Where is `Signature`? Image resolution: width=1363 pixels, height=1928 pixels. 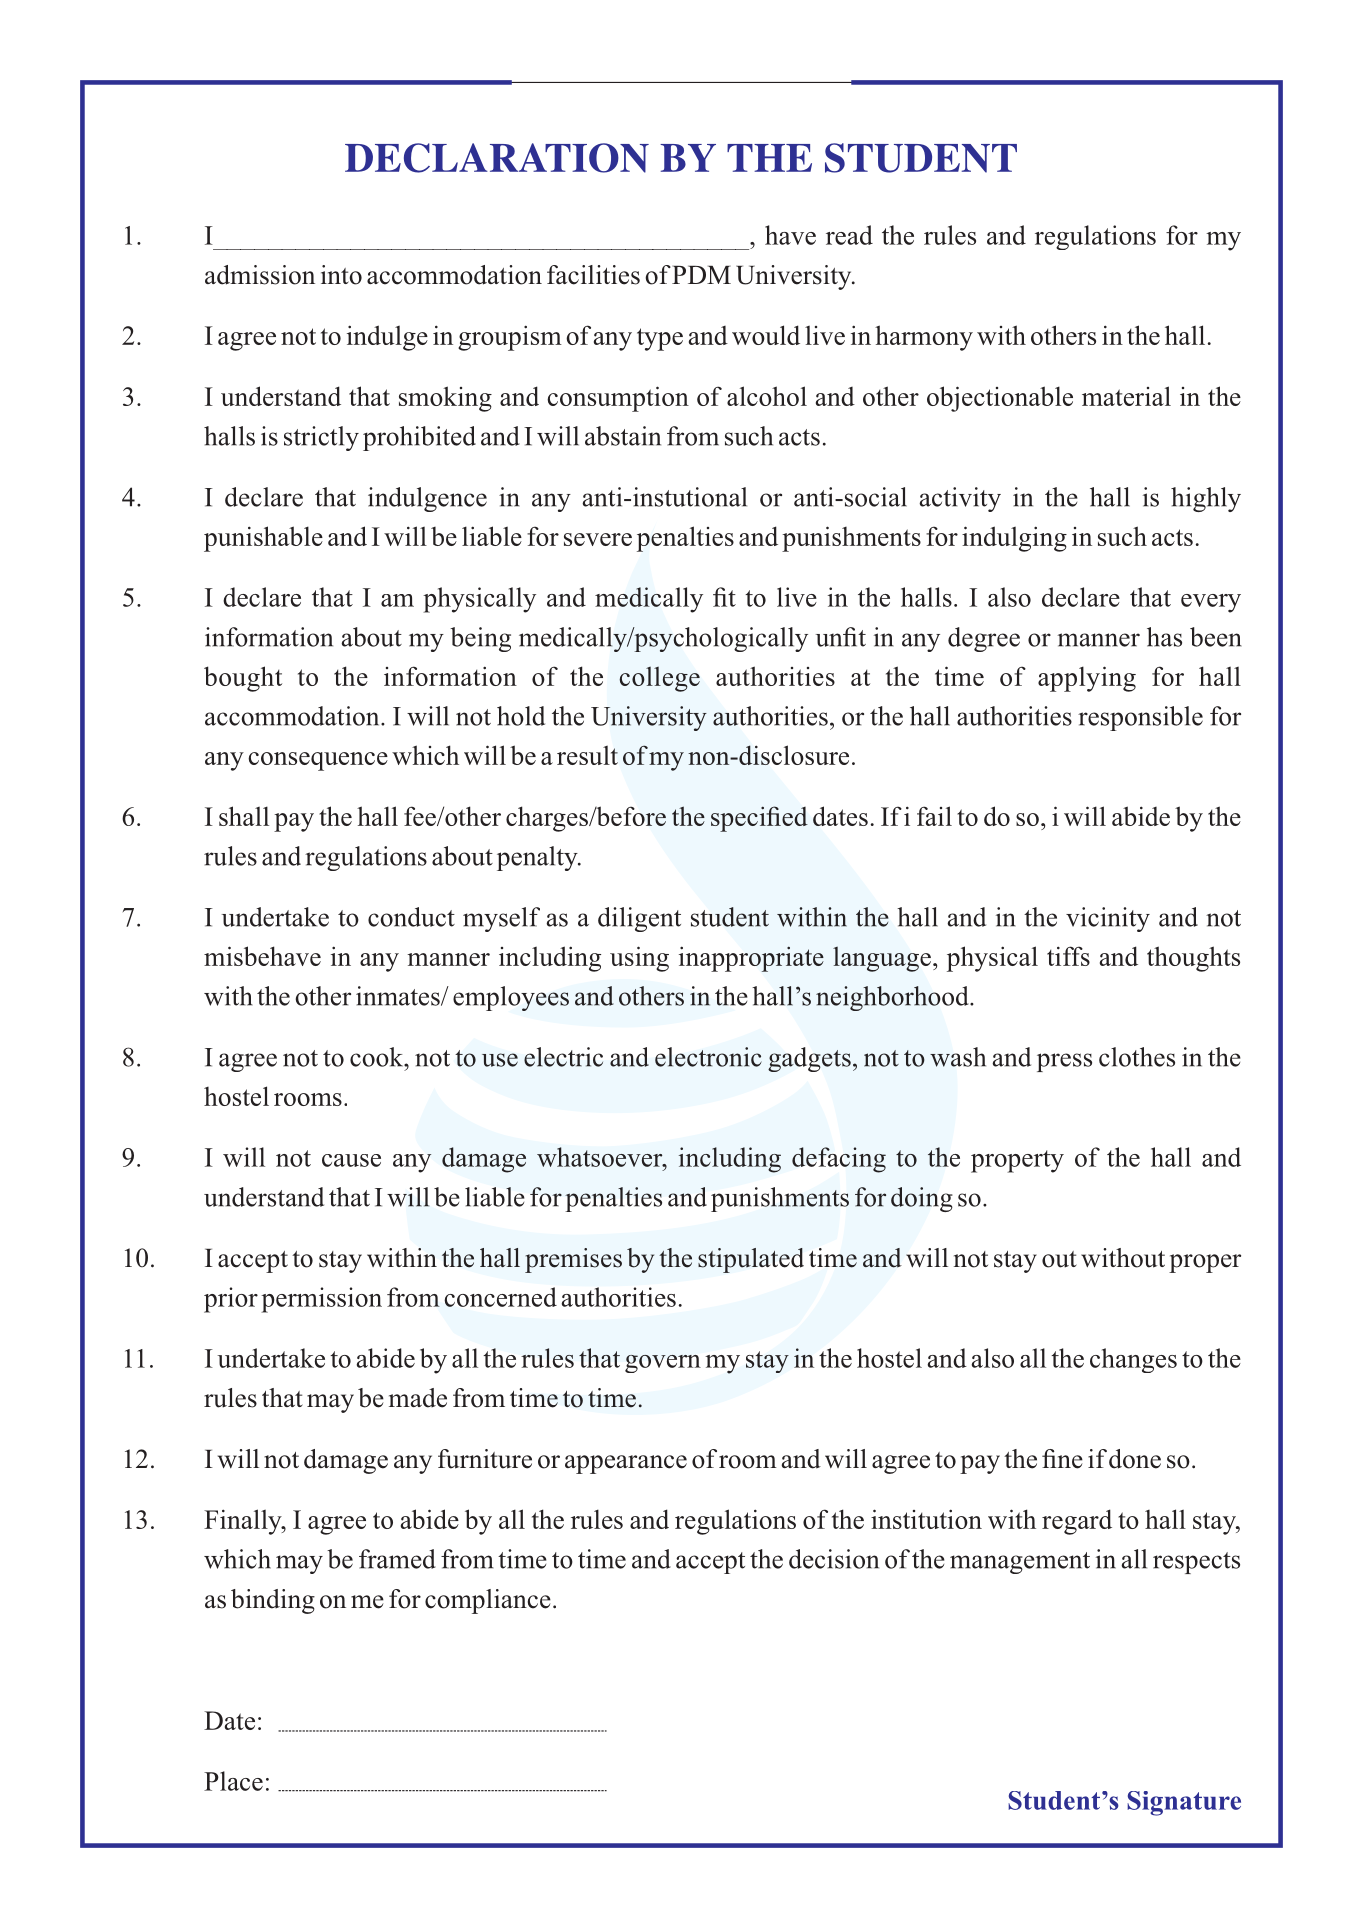
Signature is located at coordinates (1184, 1803).
